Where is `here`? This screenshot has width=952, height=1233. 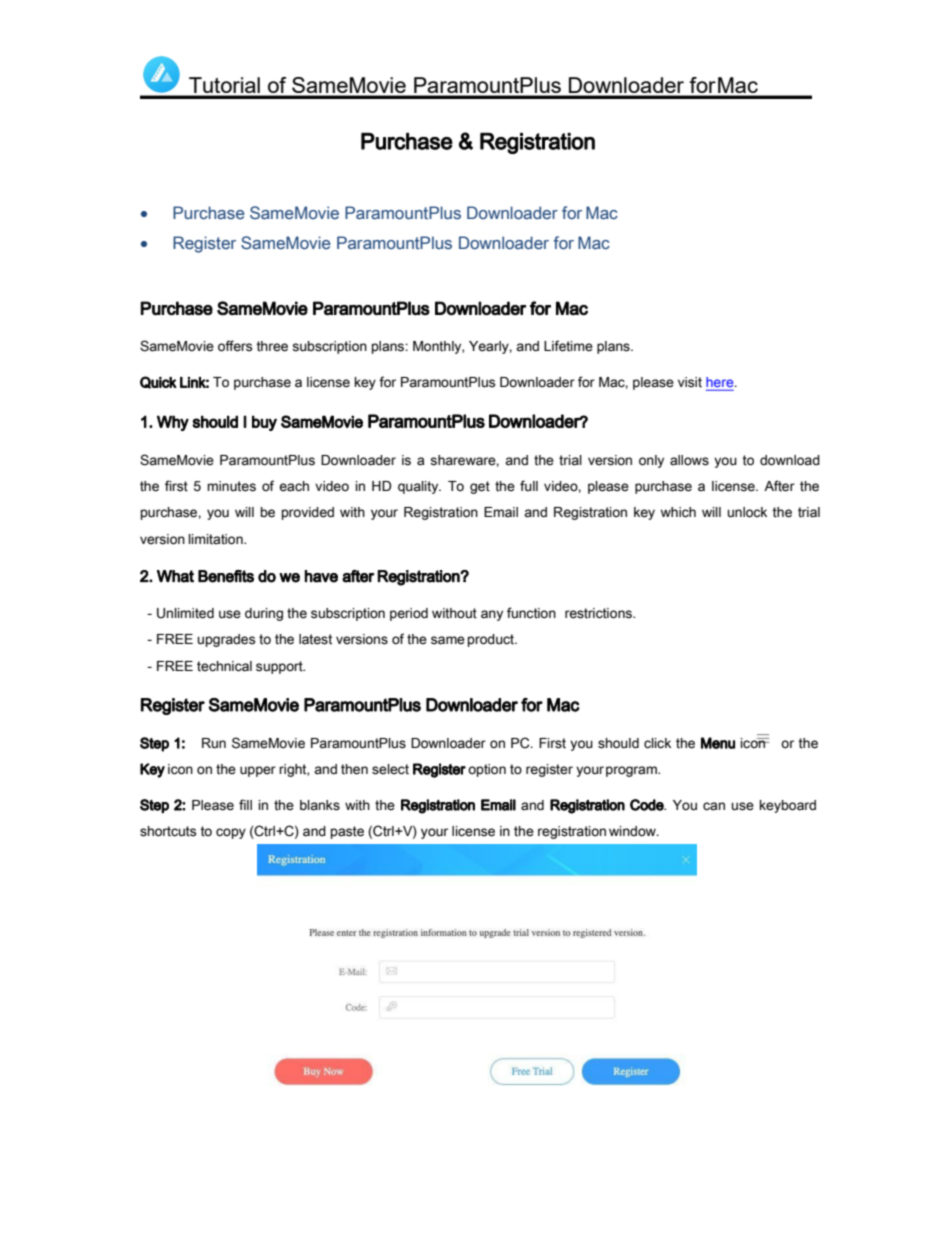
here is located at coordinates (721, 383).
